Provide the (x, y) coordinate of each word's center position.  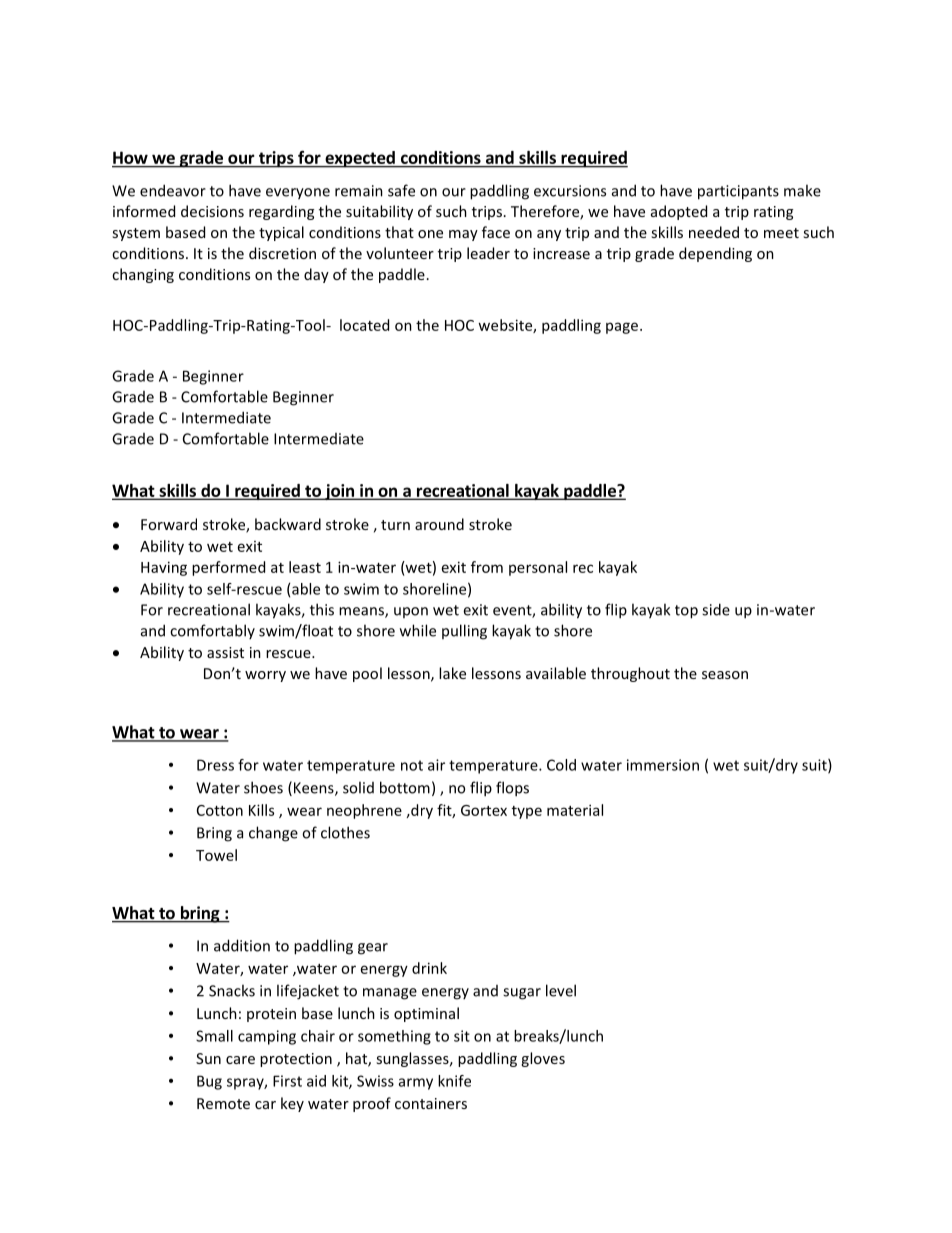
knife (454, 1081)
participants (738, 192)
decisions (212, 211)
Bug (209, 1082)
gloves (543, 1059)
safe (401, 190)
